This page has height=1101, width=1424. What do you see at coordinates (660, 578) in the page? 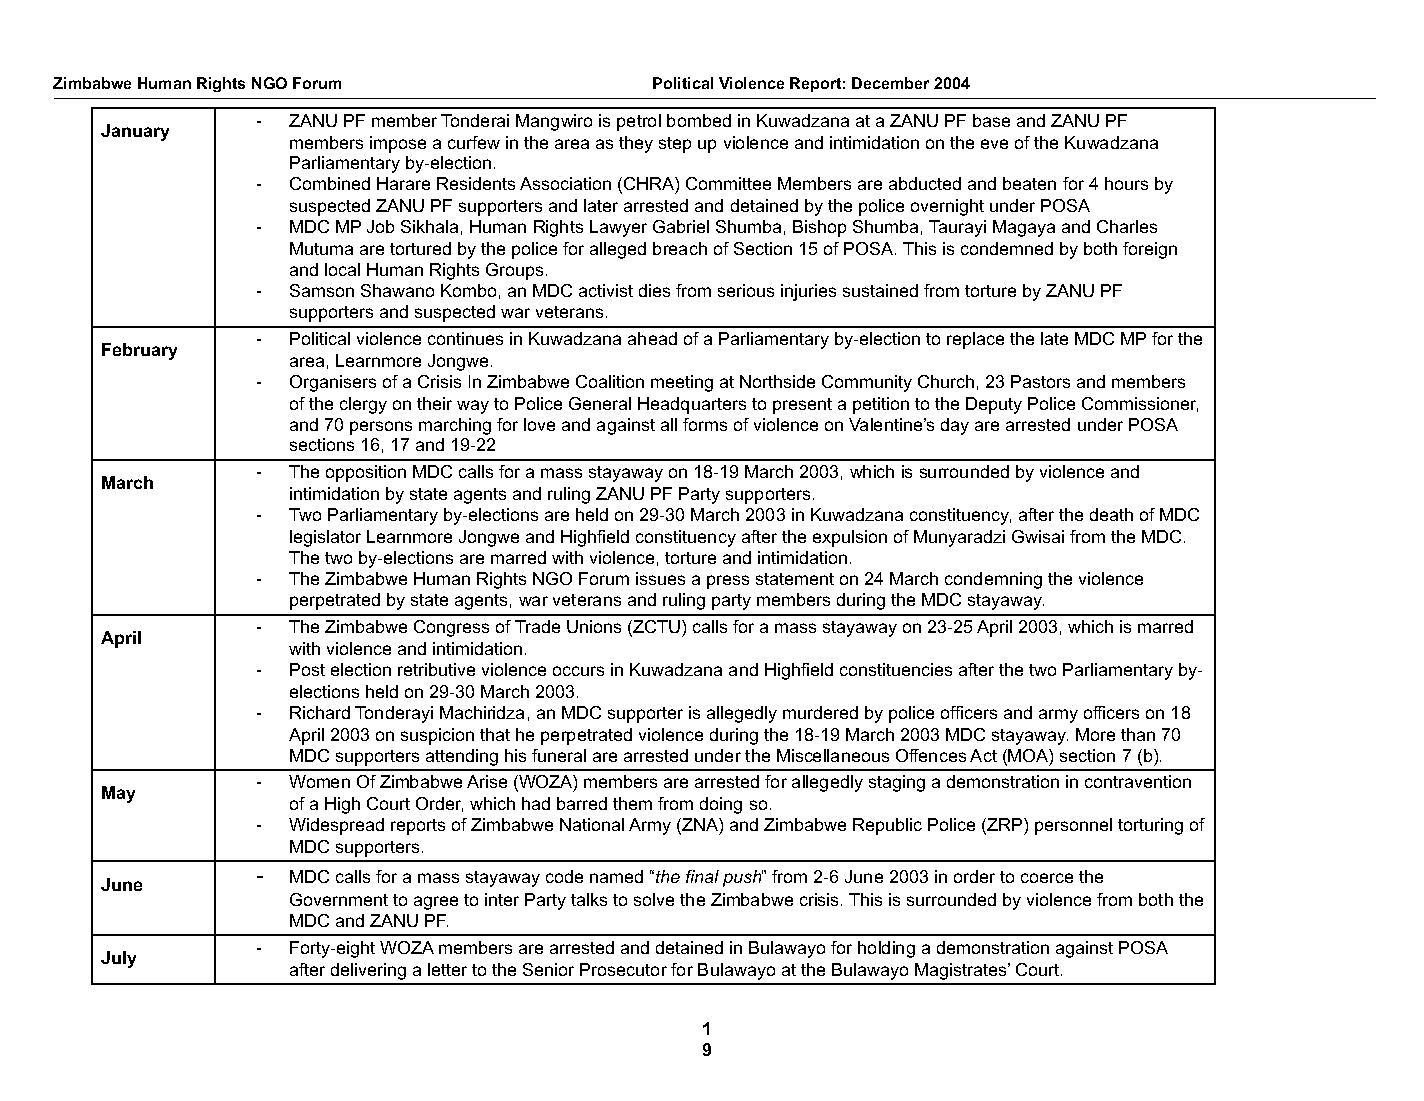
I see `issues` at bounding box center [660, 578].
